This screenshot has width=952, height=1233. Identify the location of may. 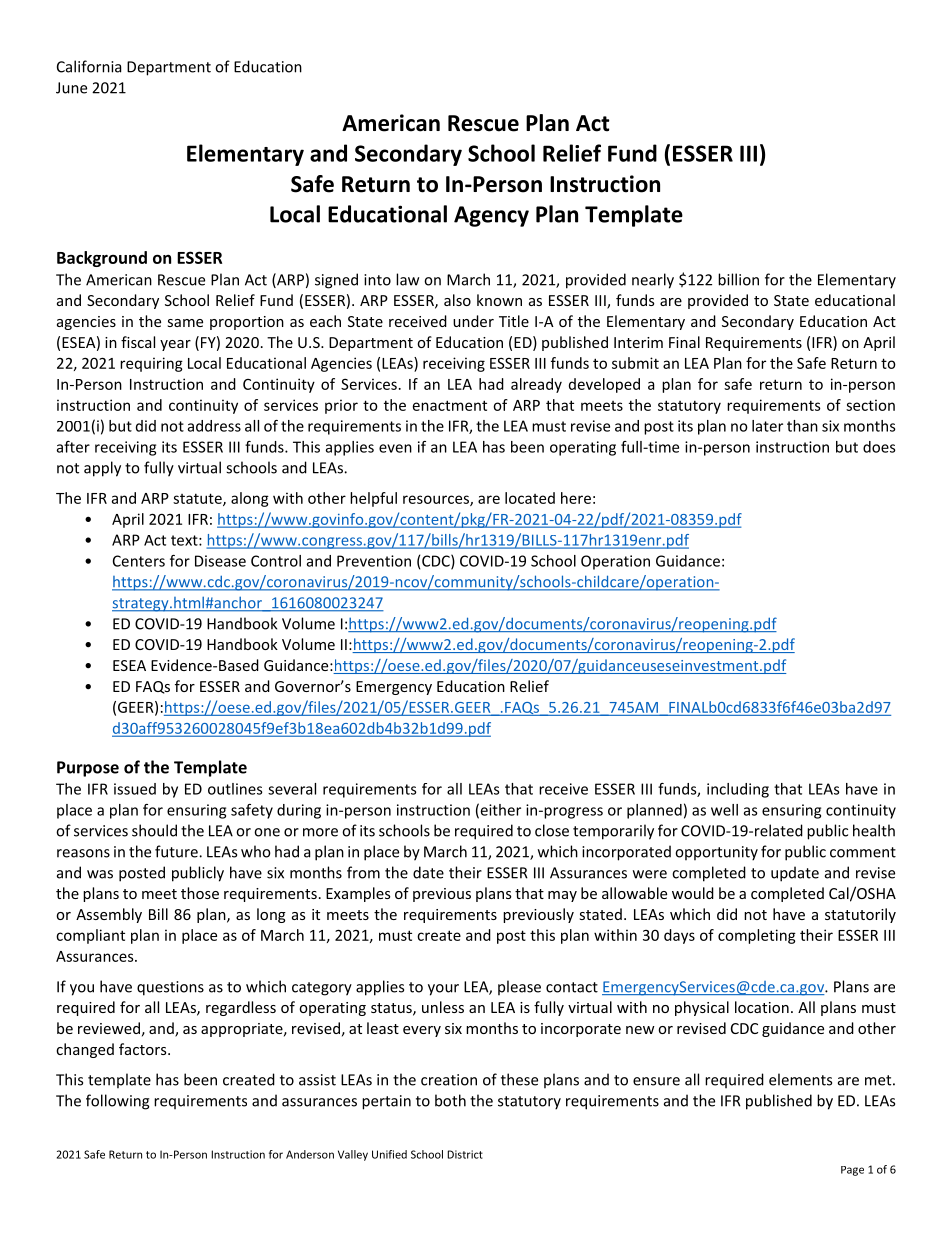
(562, 896).
